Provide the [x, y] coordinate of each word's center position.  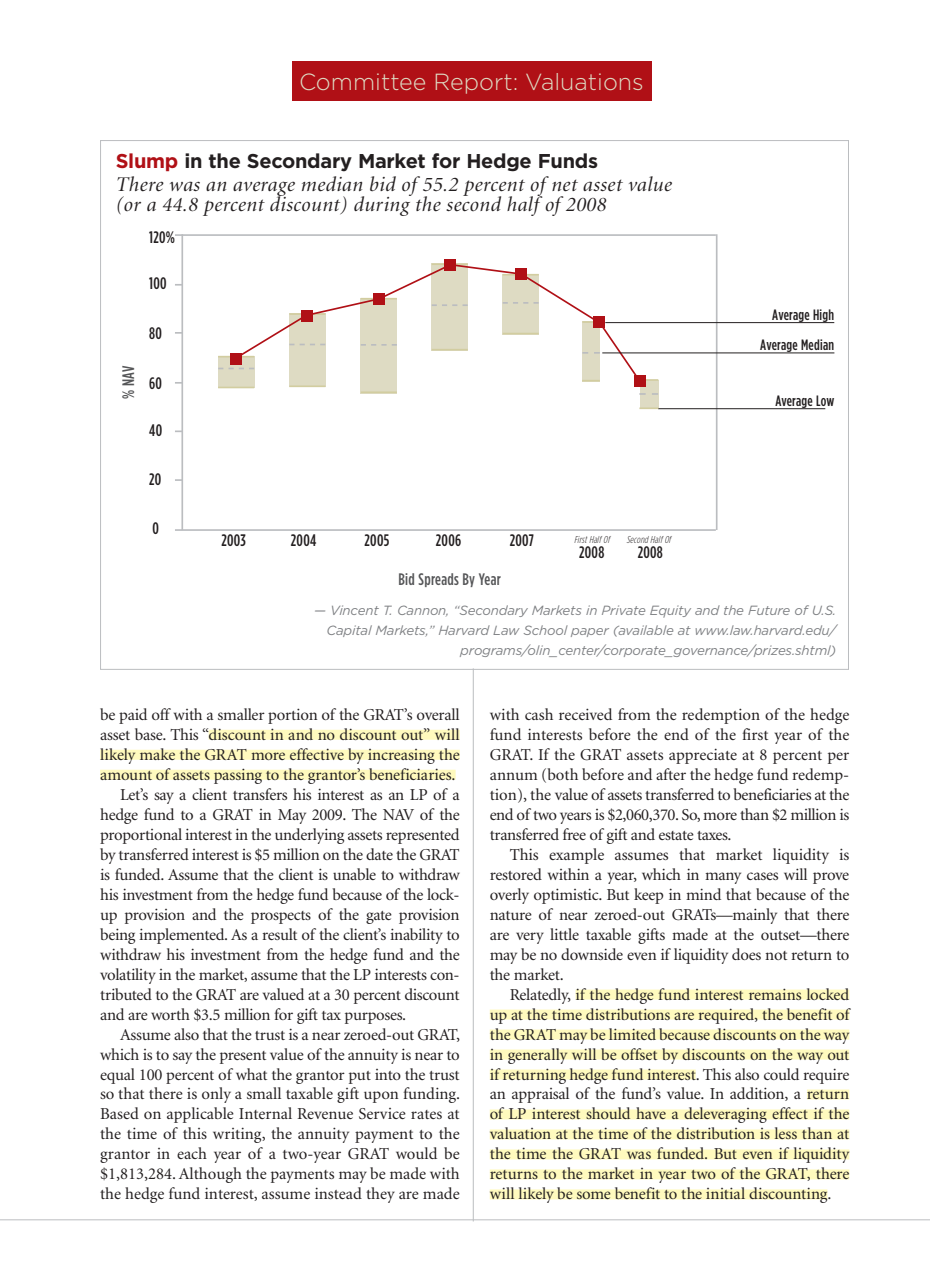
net [565, 185]
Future [769, 610]
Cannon [423, 610]
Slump [147, 162]
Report [474, 83]
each [192, 1153]
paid [133, 716]
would [416, 1153]
